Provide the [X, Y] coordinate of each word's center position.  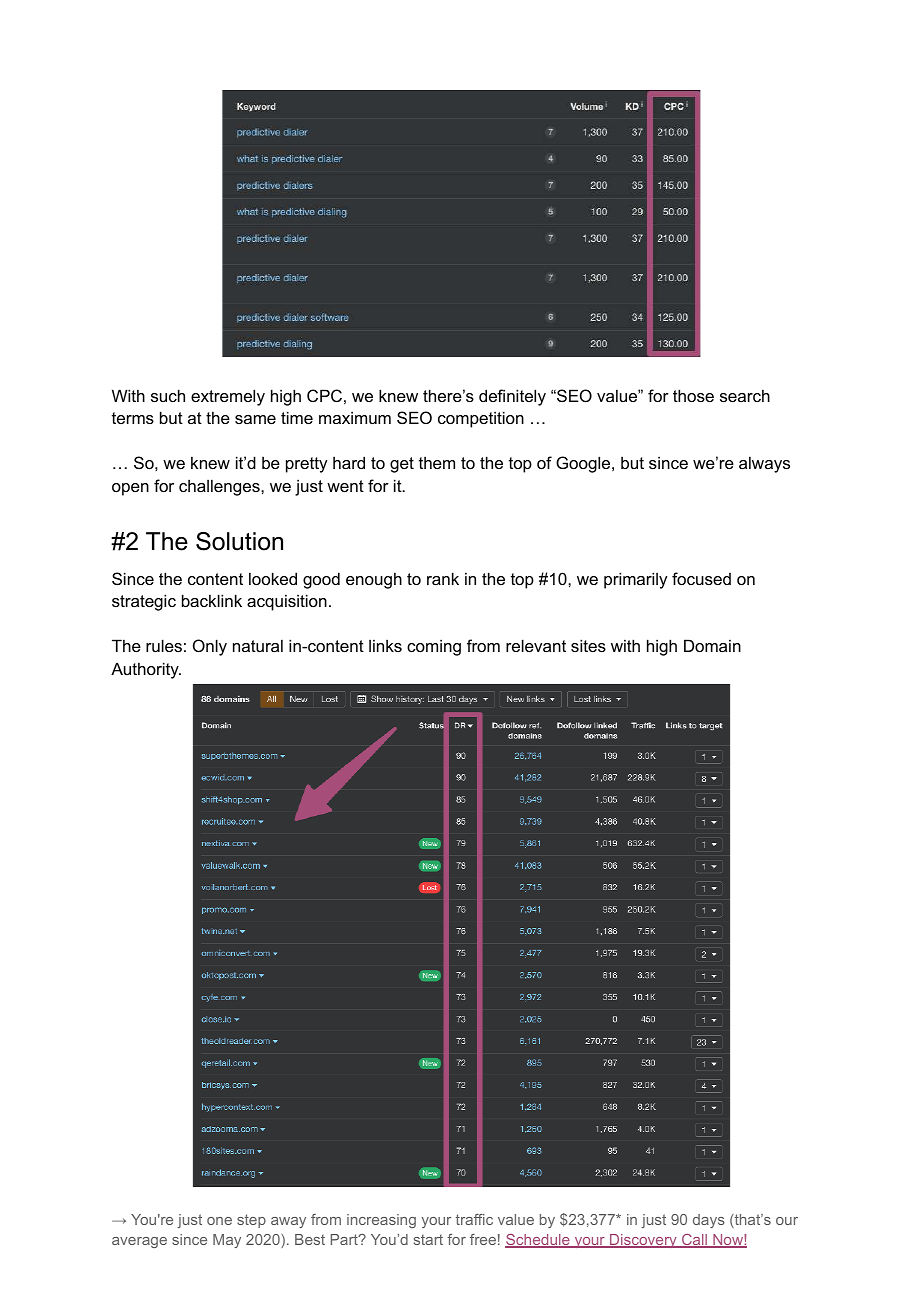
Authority [146, 670]
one [219, 1221]
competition [481, 419]
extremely [228, 397]
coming [434, 647]
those [693, 395]
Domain [712, 645]
